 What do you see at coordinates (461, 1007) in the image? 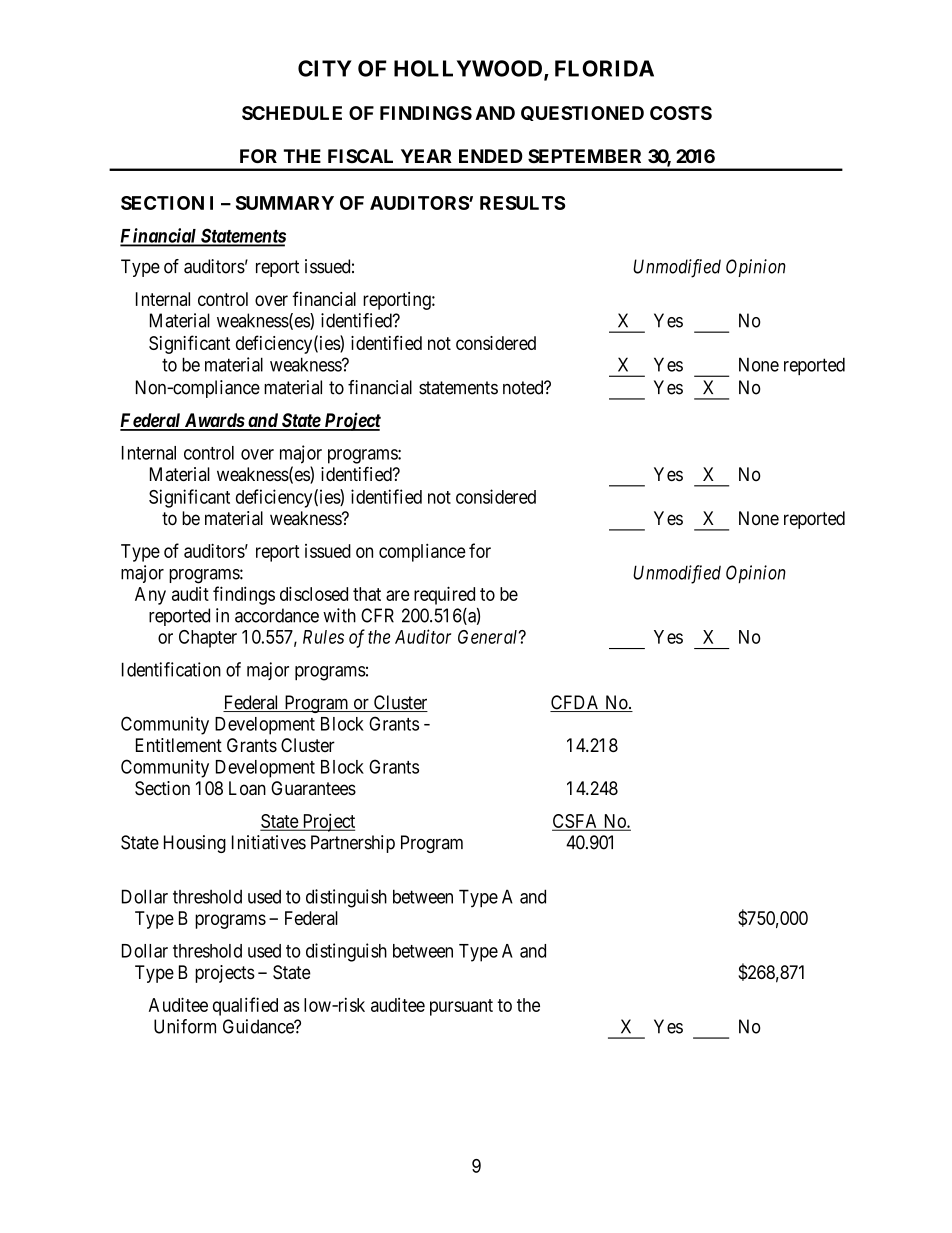
I see `pursuant` at bounding box center [461, 1007].
